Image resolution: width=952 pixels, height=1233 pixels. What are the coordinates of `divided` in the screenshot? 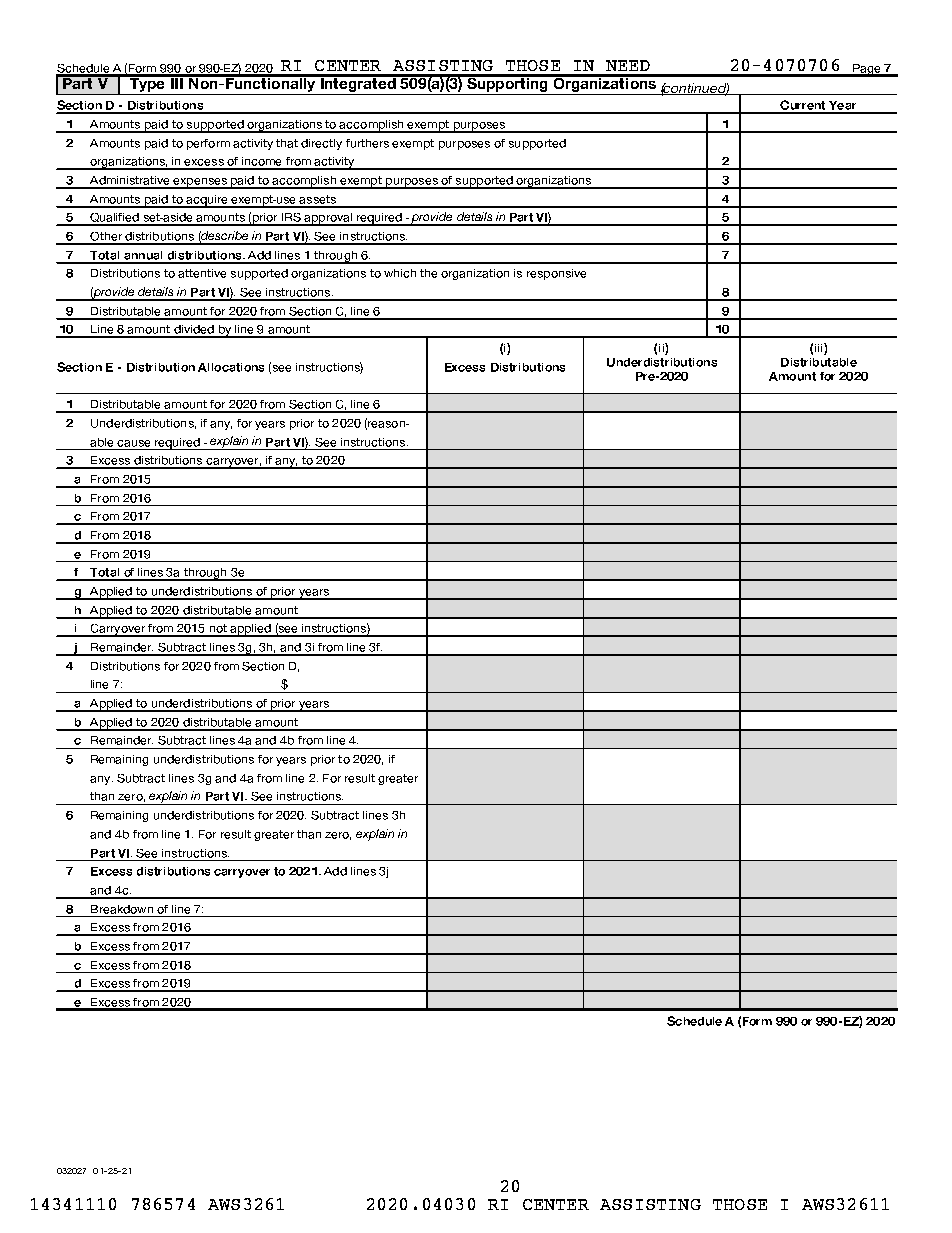 It's located at (194, 331).
